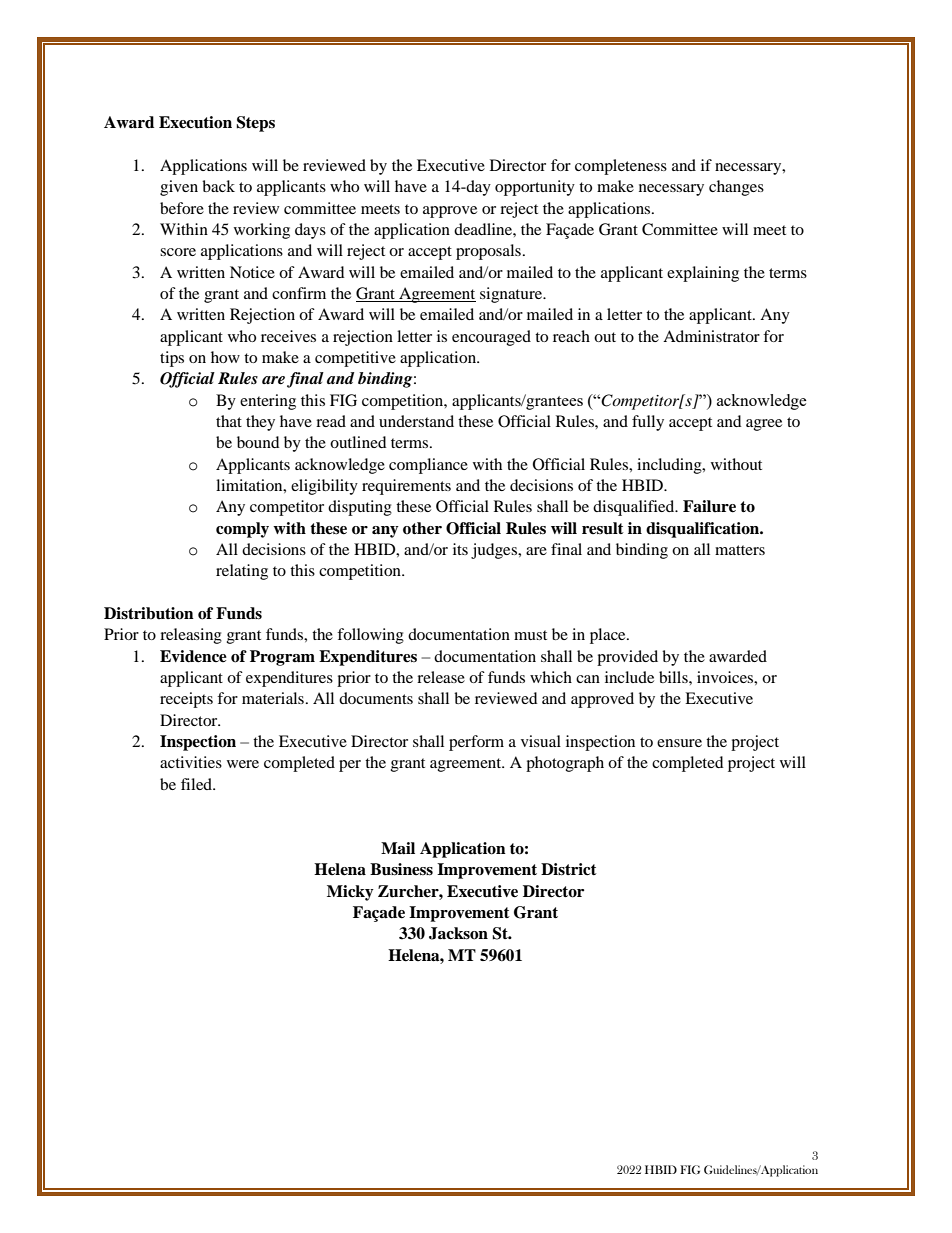 Image resolution: width=952 pixels, height=1233 pixels. Describe the element at coordinates (621, 167) in the document. I see `completeness` at that location.
